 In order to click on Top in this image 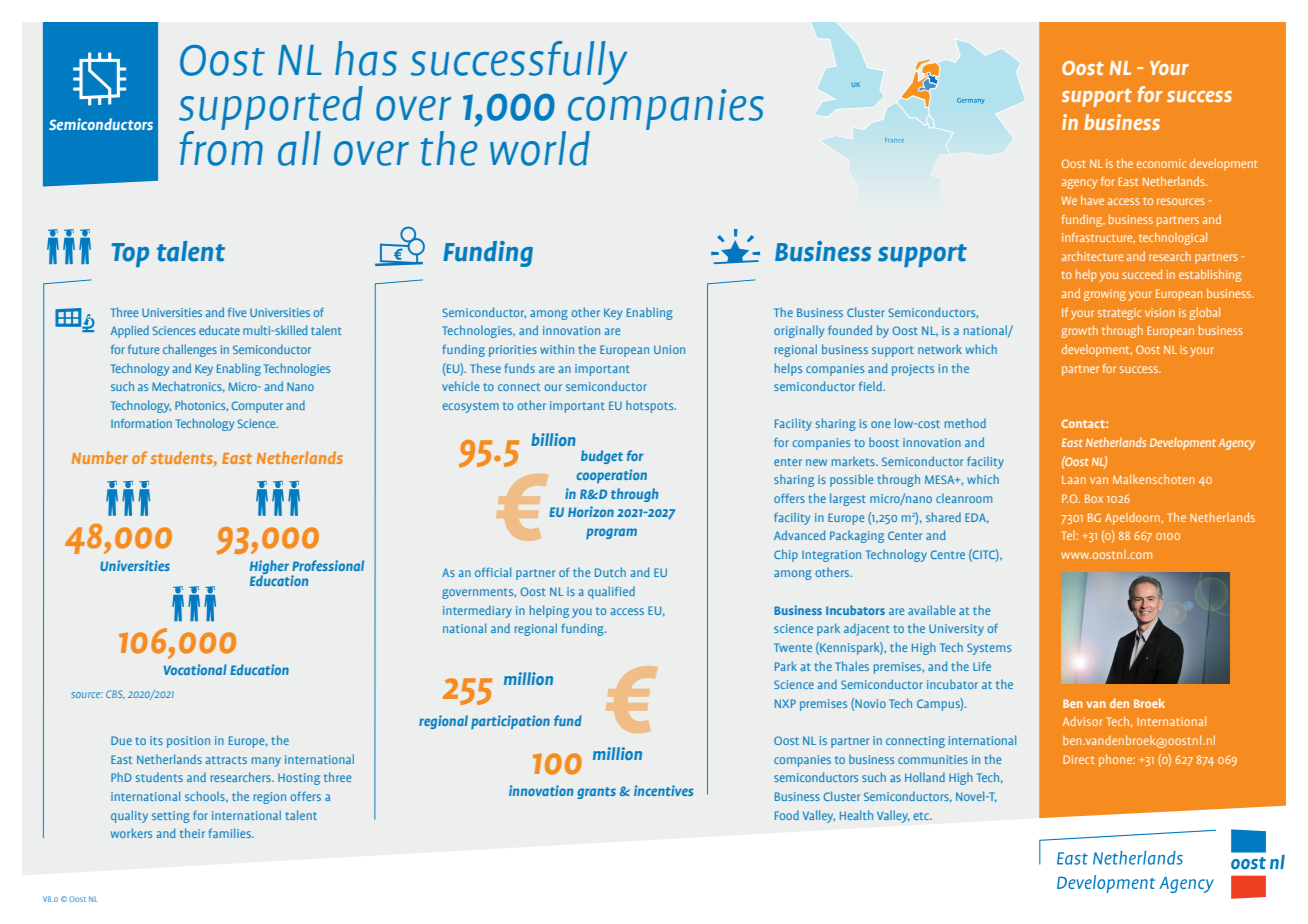, I will do `click(130, 255)`.
